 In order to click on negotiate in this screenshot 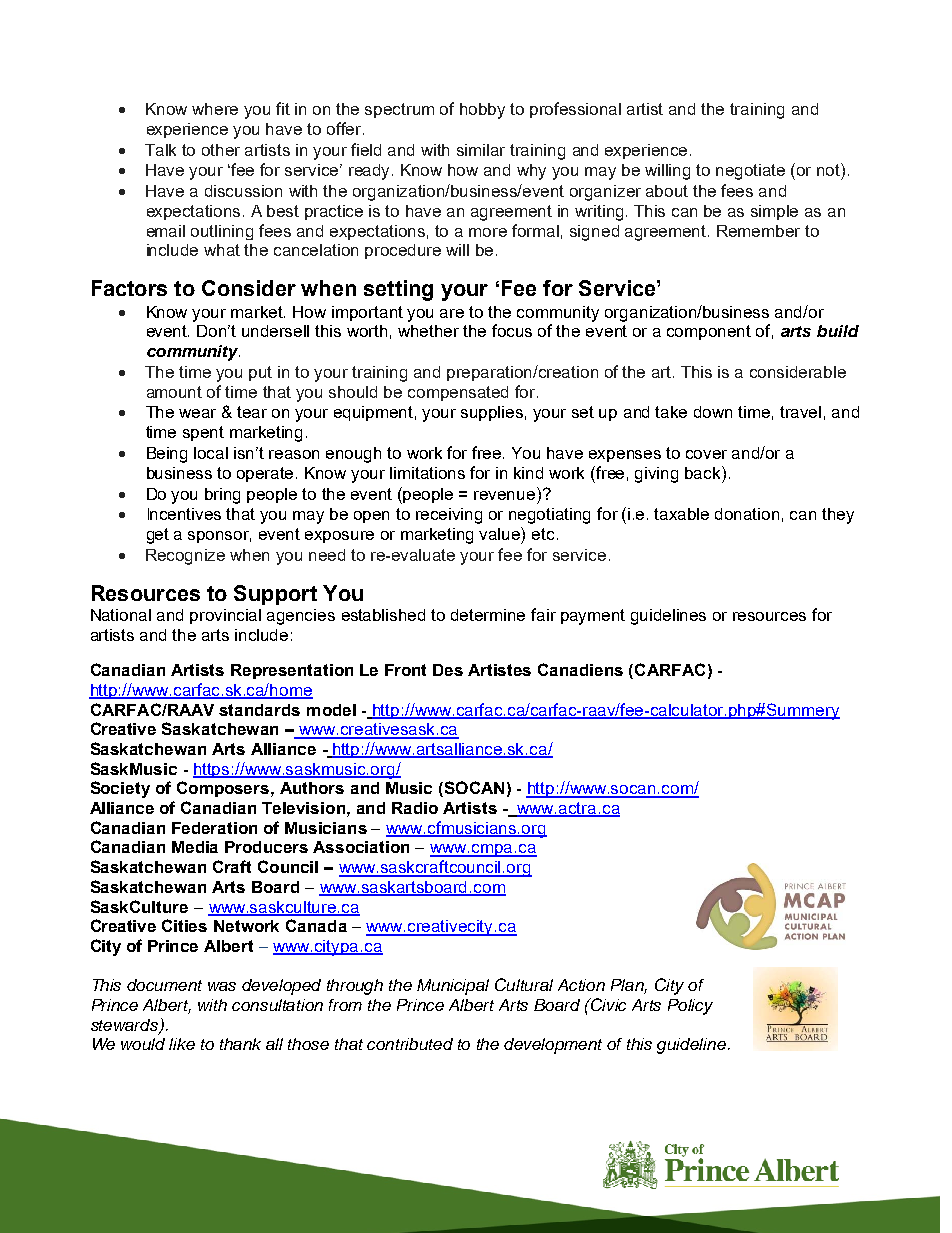, I will do `click(750, 172)`.
